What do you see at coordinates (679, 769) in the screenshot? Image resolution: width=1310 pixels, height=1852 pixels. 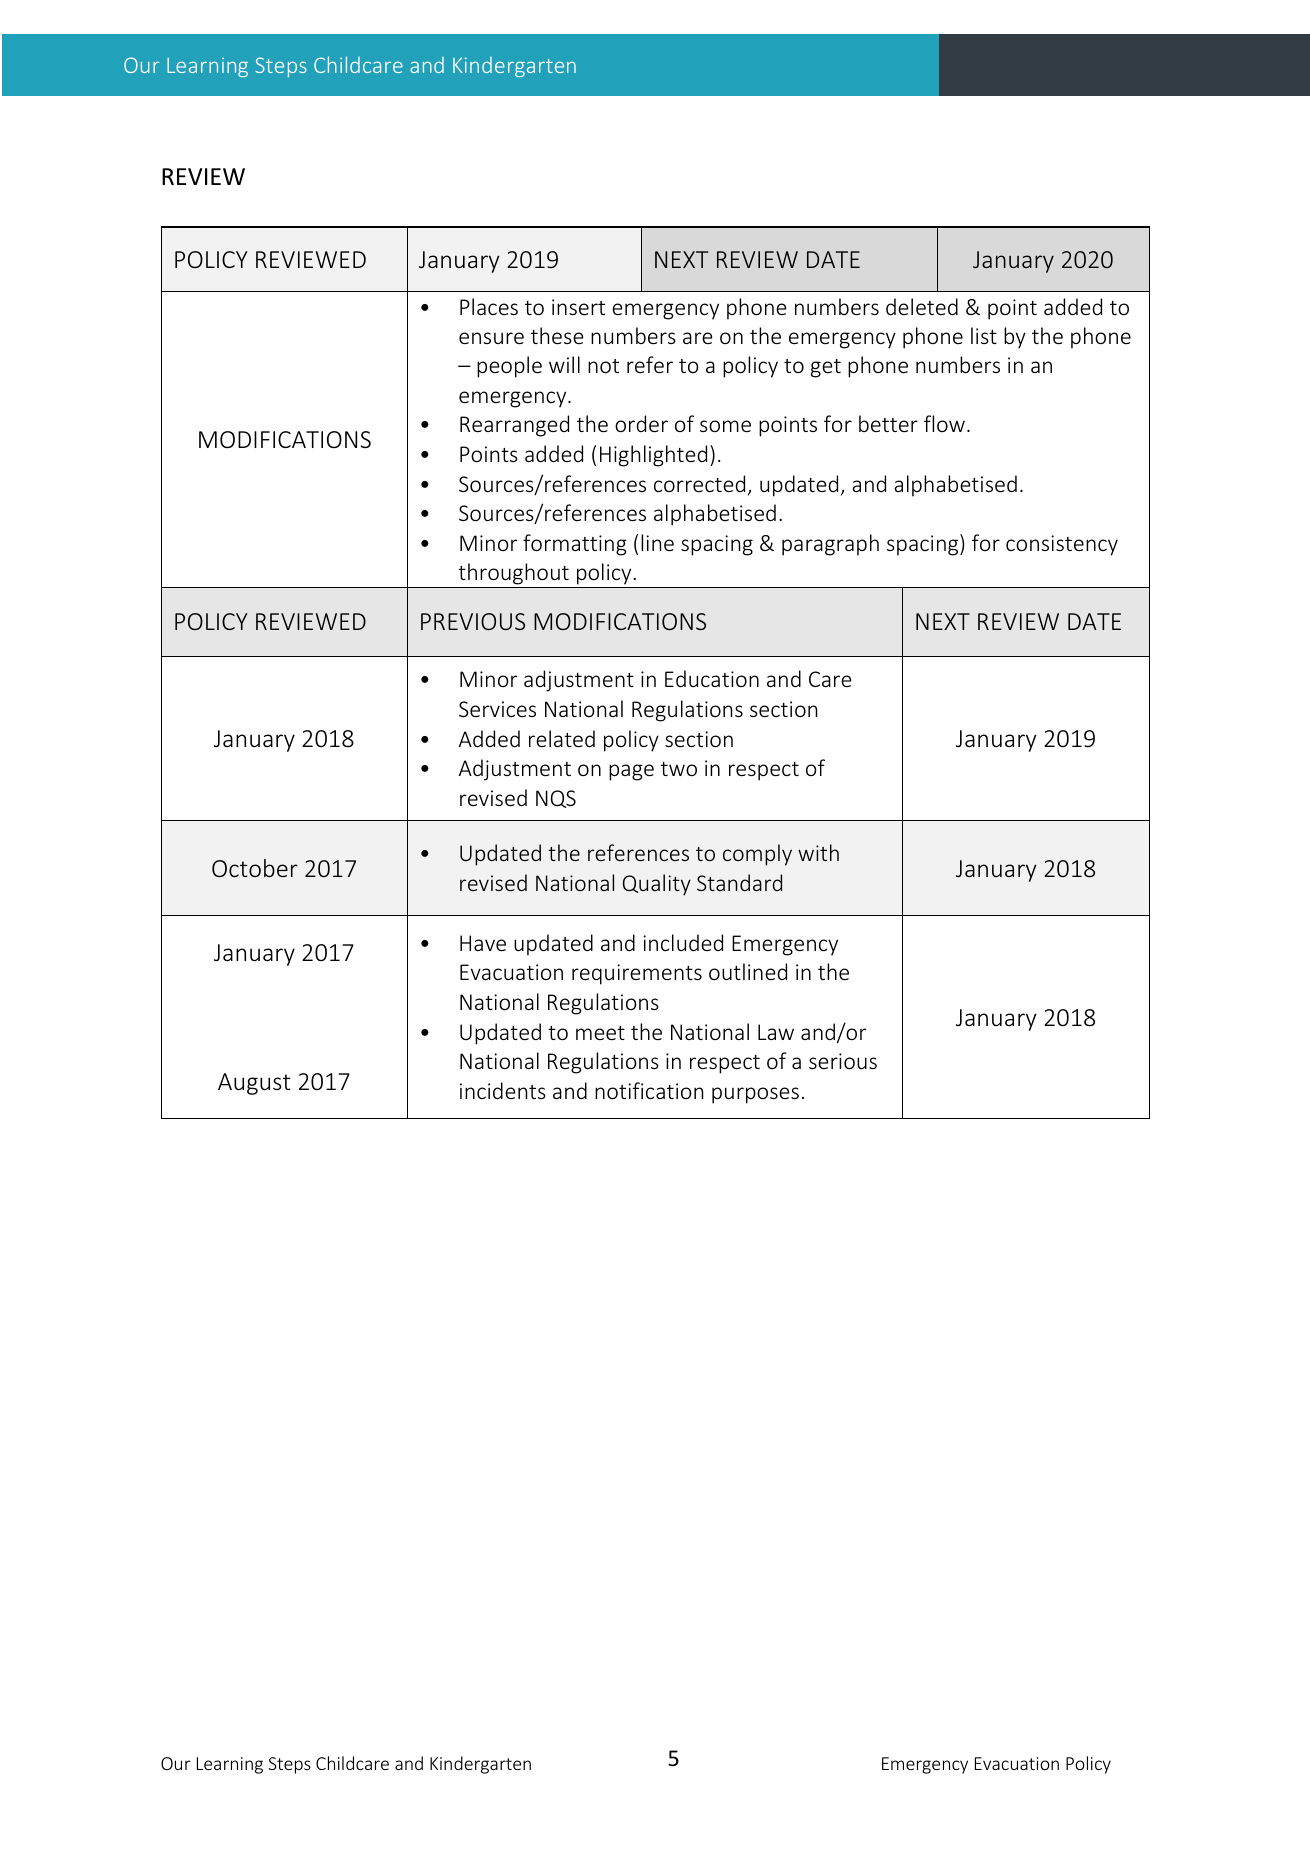 I see `two` at bounding box center [679, 769].
